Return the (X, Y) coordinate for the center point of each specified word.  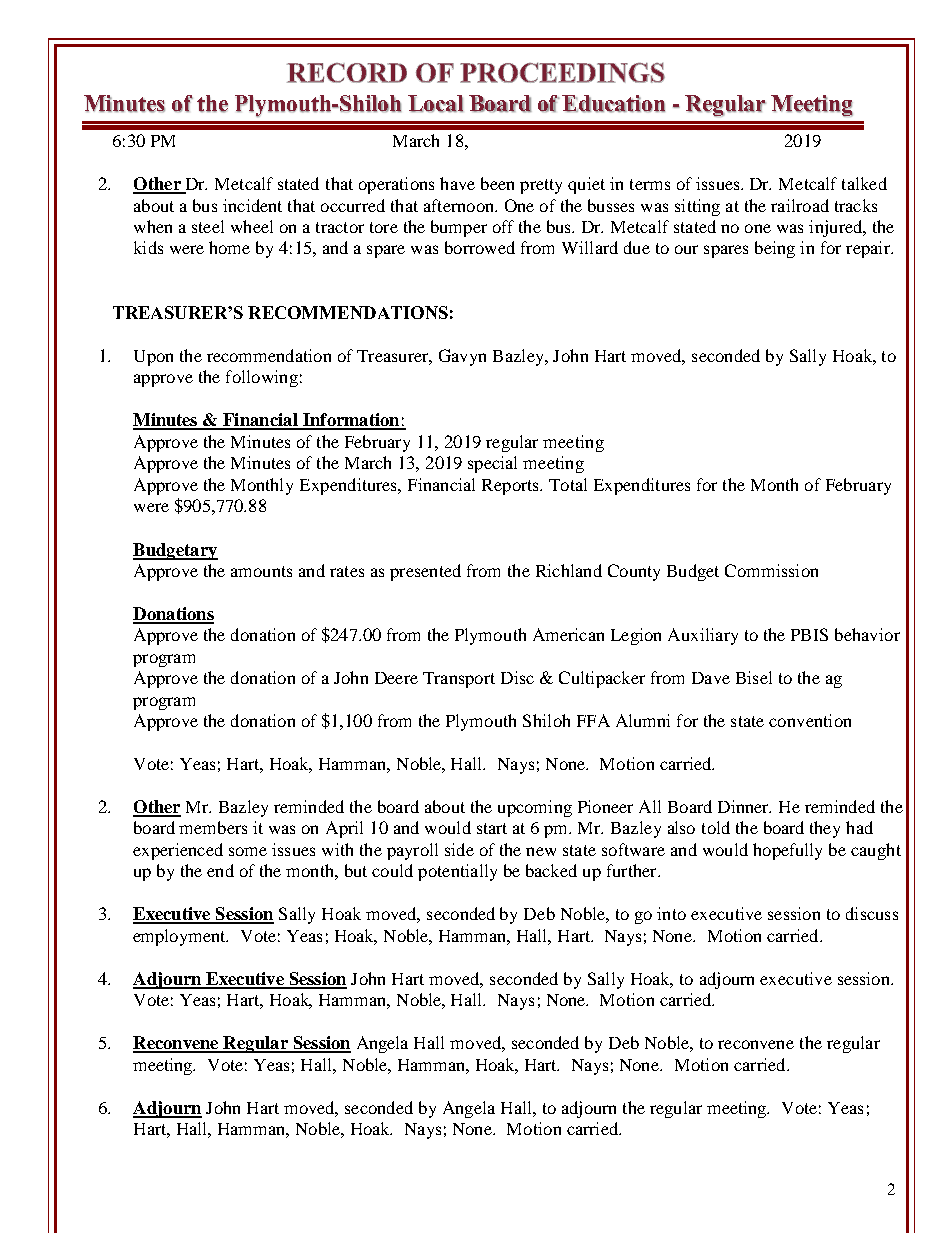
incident (252, 205)
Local (435, 104)
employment (180, 937)
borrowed (480, 247)
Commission (771, 570)
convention (810, 720)
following (262, 378)
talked (864, 183)
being (775, 249)
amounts (261, 571)
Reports (511, 487)
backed (551, 870)
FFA (593, 720)
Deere (396, 678)
